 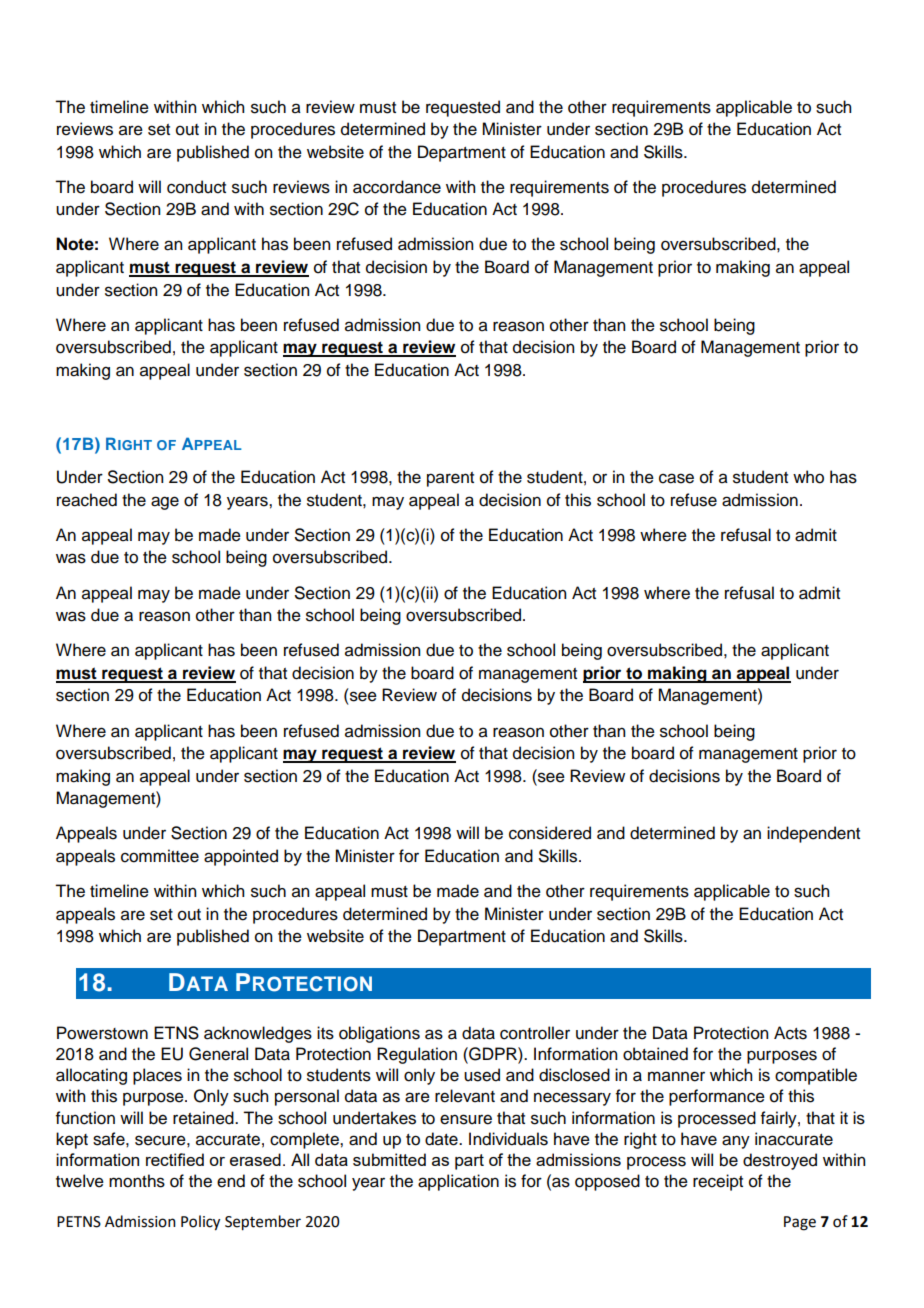 What do you see at coordinates (137, 1181) in the document?
I see `months` at bounding box center [137, 1181].
